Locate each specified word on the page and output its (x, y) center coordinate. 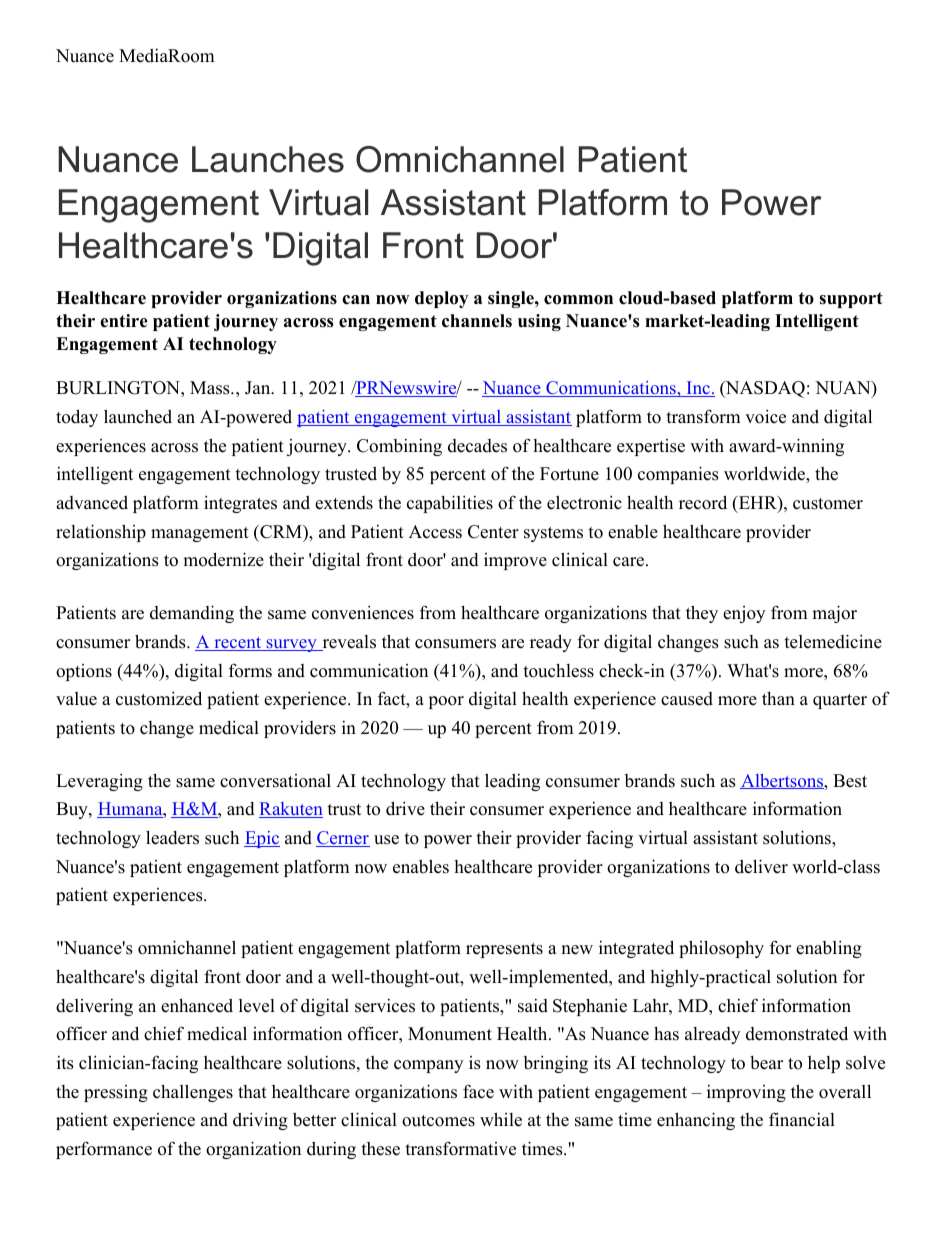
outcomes (438, 1121)
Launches (268, 159)
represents (504, 950)
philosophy (721, 949)
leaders (172, 837)
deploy (441, 299)
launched (138, 416)
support (851, 300)
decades (477, 446)
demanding (192, 614)
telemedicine (833, 641)
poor (446, 702)
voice (765, 416)
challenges (193, 1093)
